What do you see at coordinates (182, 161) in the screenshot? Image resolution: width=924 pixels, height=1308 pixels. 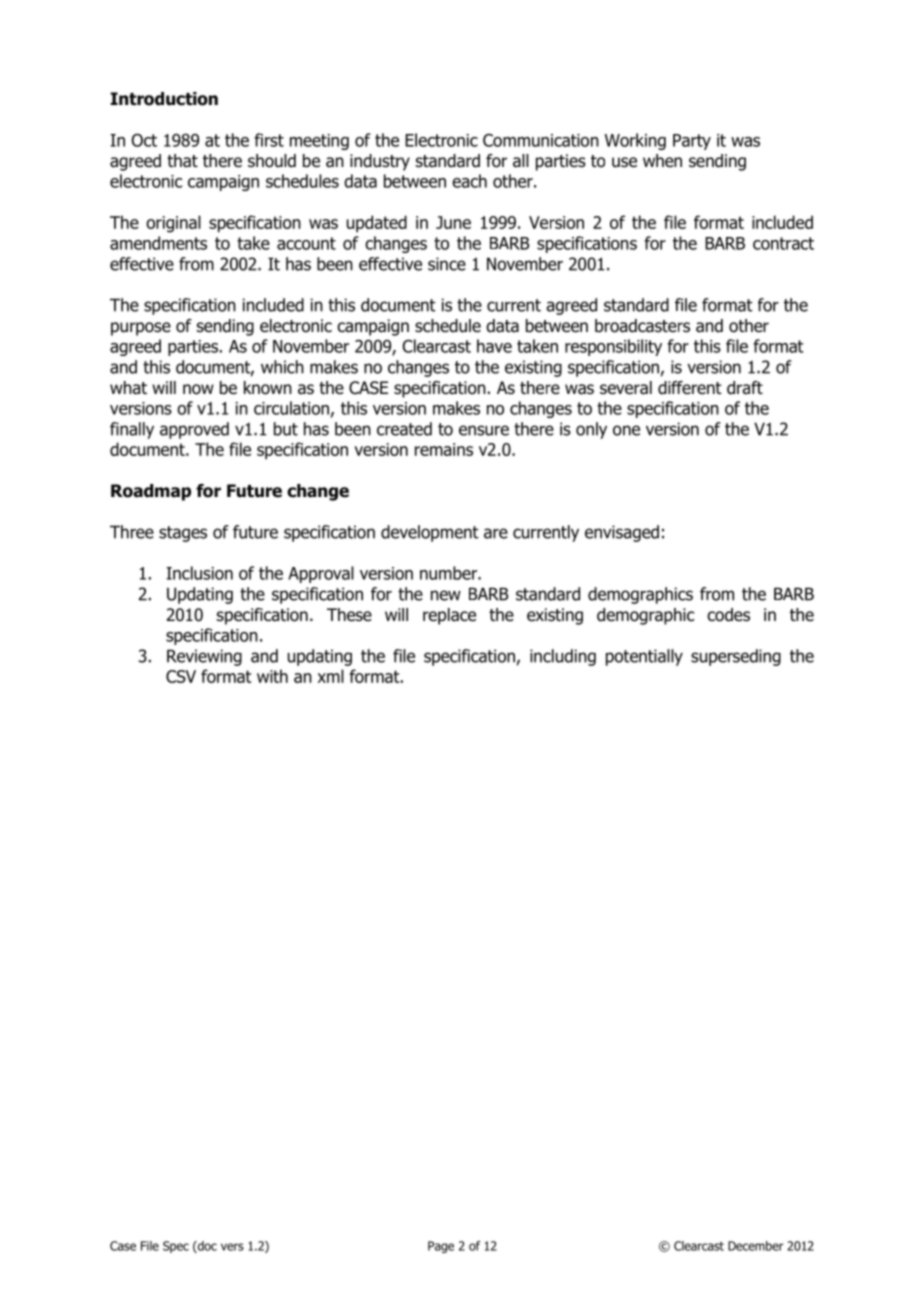 I see `that` at bounding box center [182, 161].
